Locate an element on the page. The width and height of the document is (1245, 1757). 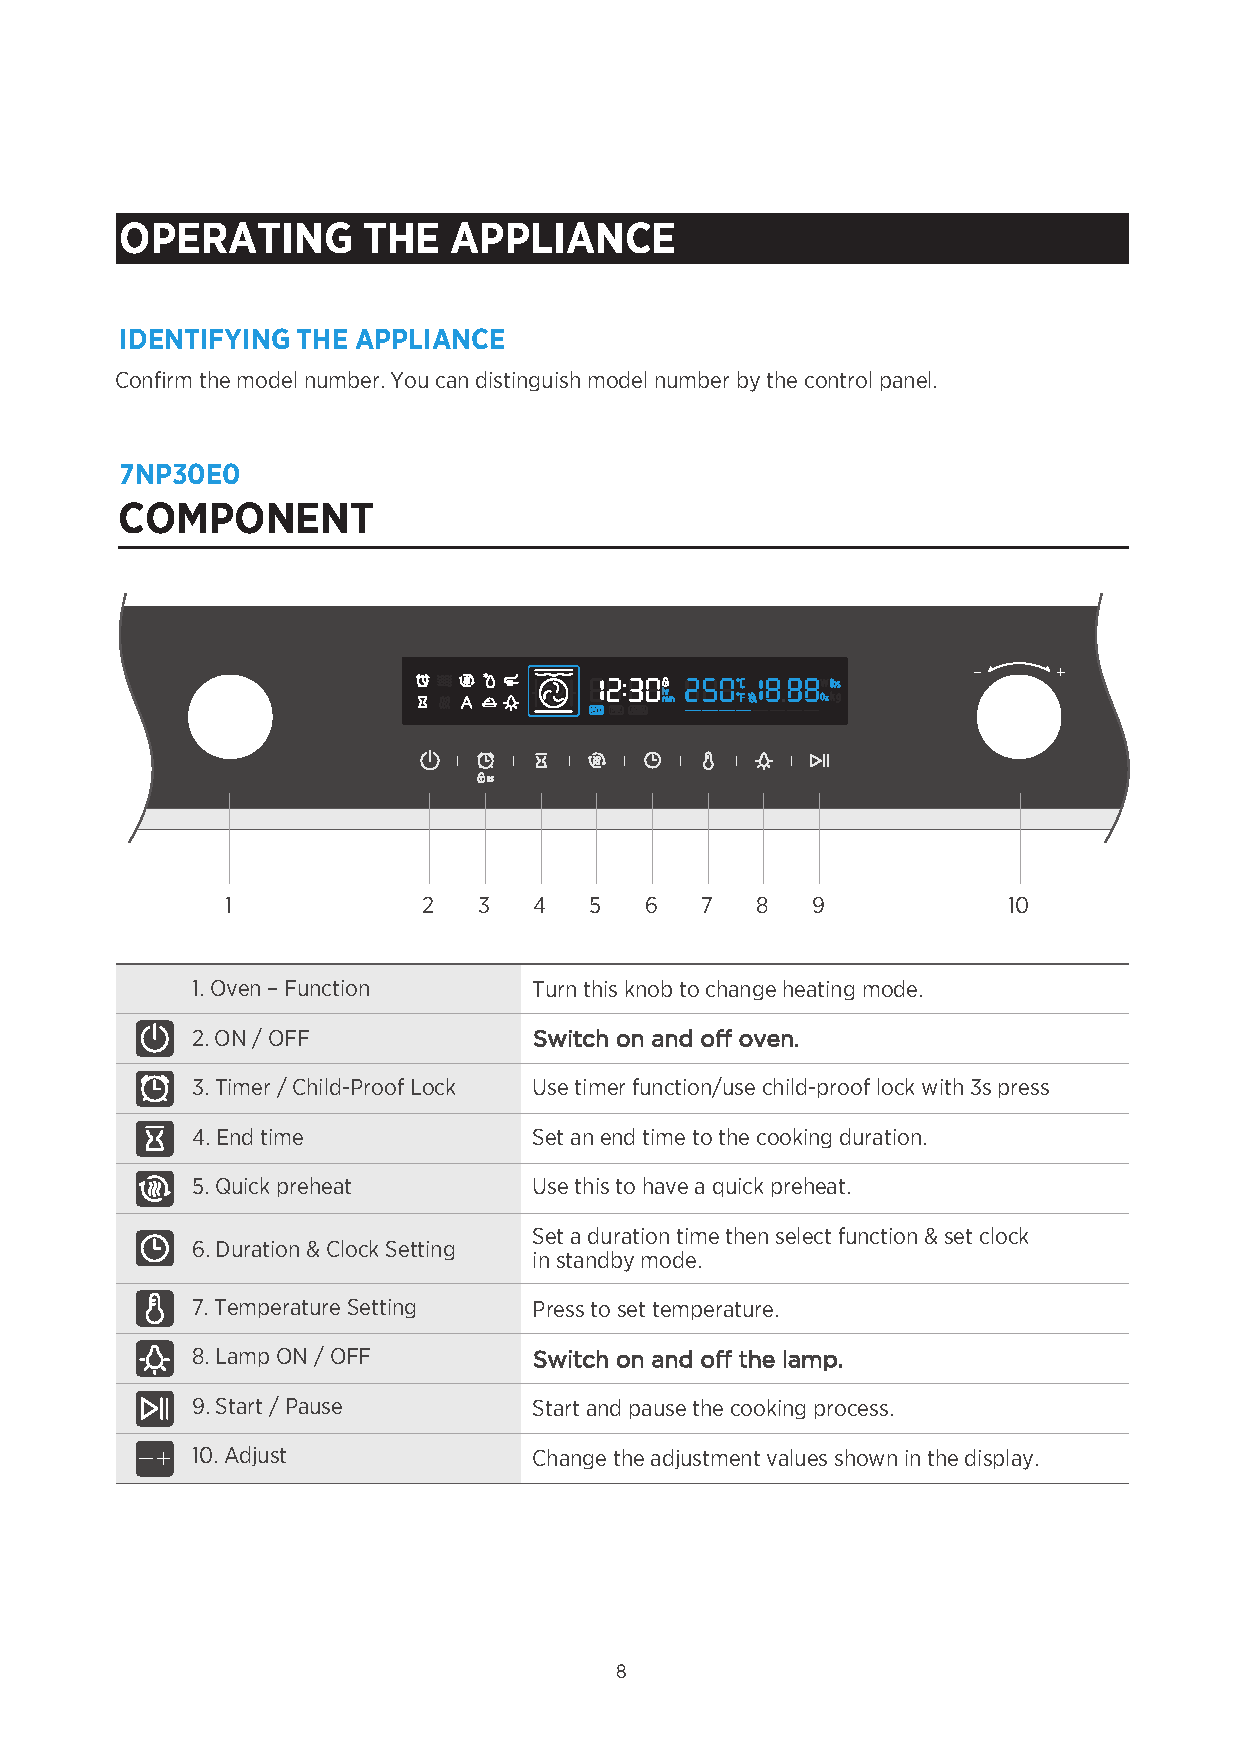
heating is located at coordinates (819, 990).
